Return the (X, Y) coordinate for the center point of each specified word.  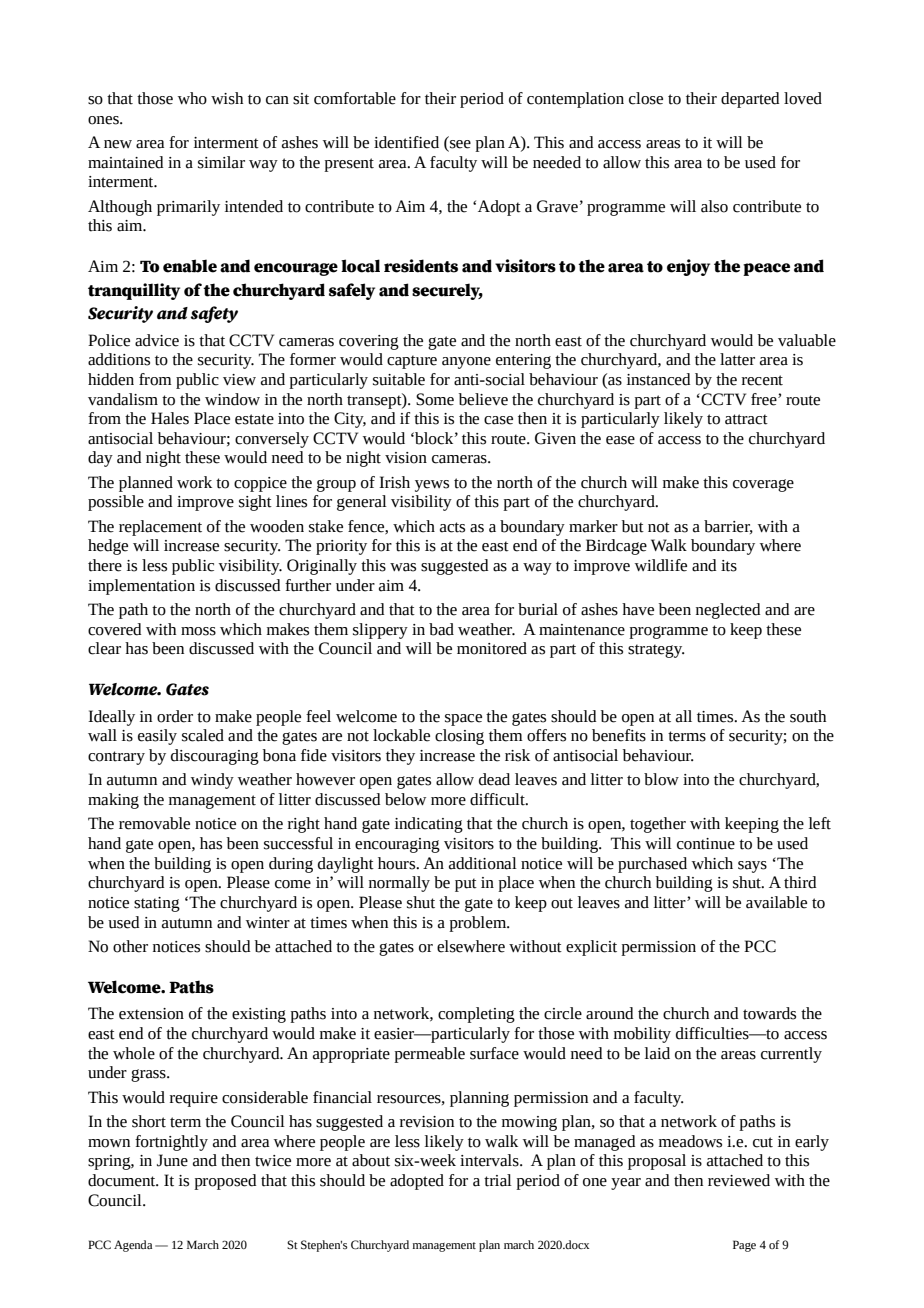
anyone (466, 363)
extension (151, 1014)
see (459, 144)
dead (494, 779)
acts (452, 527)
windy (212, 781)
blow (661, 779)
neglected (728, 611)
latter (737, 359)
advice (157, 340)
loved (803, 98)
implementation (141, 587)
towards (769, 1013)
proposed (225, 1182)
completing (476, 1015)
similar (221, 162)
